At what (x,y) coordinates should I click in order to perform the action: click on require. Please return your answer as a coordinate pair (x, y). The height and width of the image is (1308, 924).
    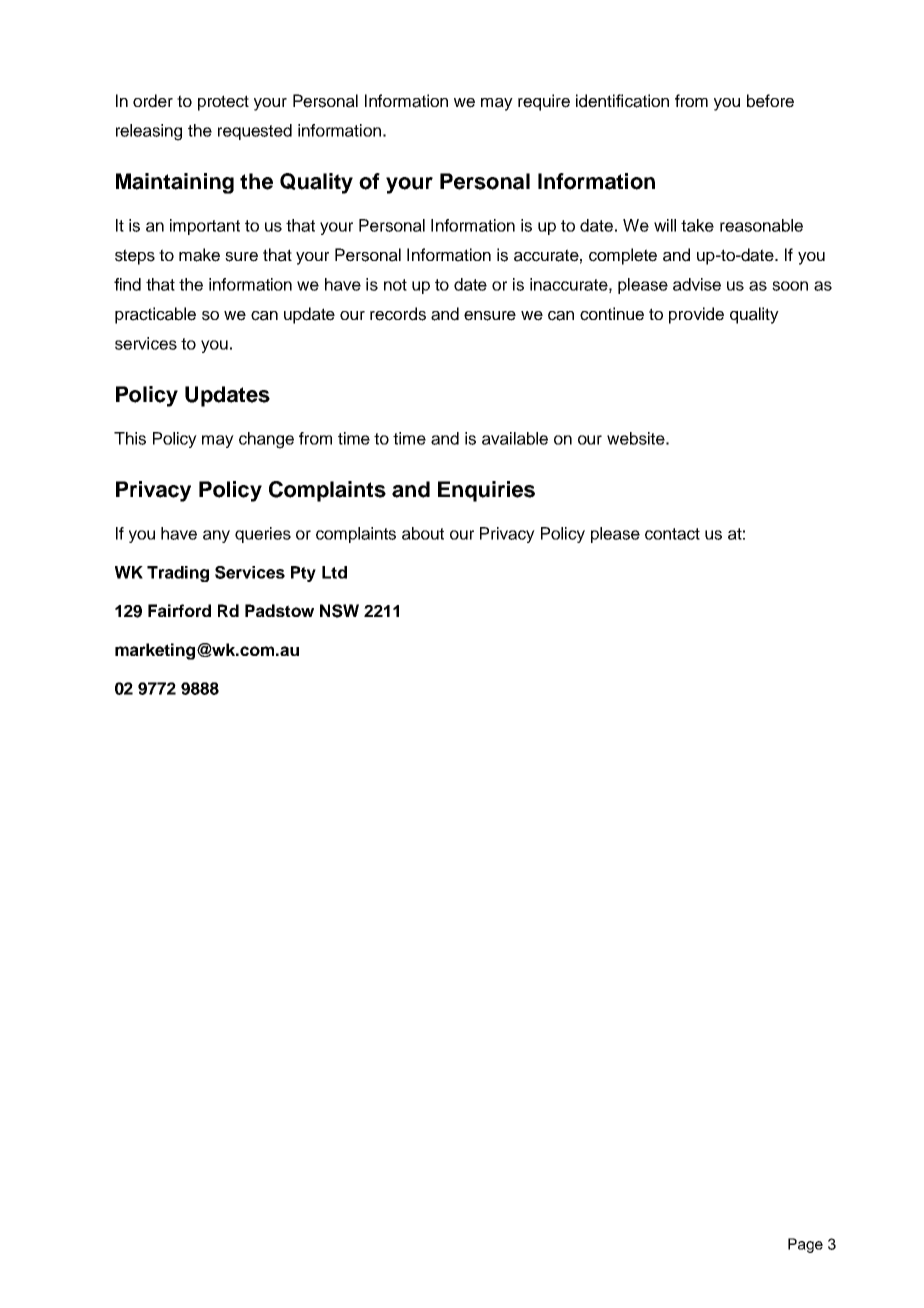
    Looking at the image, I should click on (544, 102).
